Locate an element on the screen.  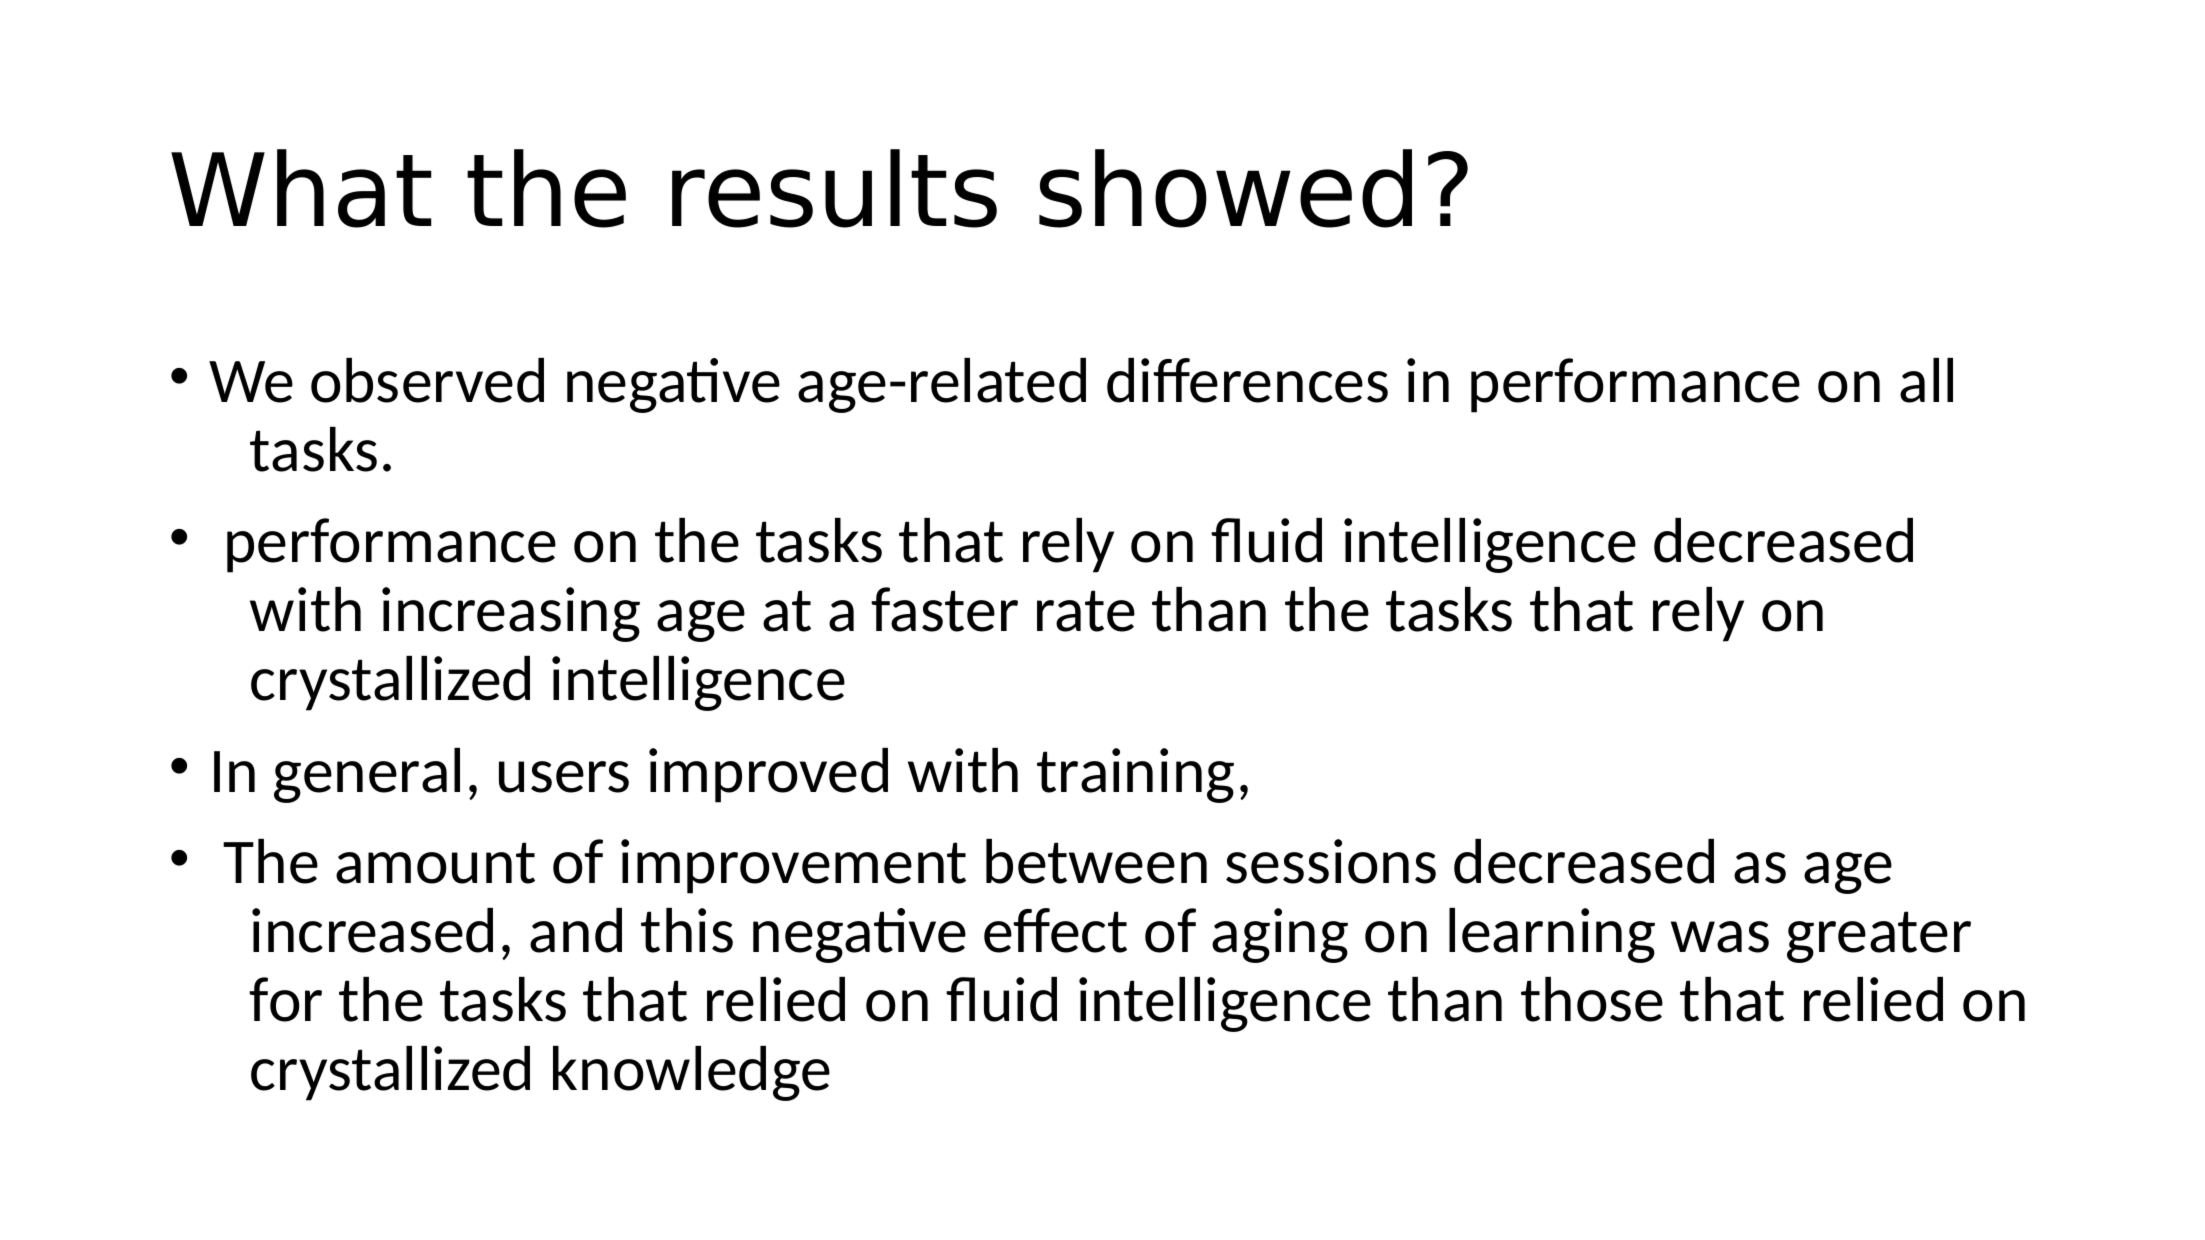
between is located at coordinates (1096, 861).
